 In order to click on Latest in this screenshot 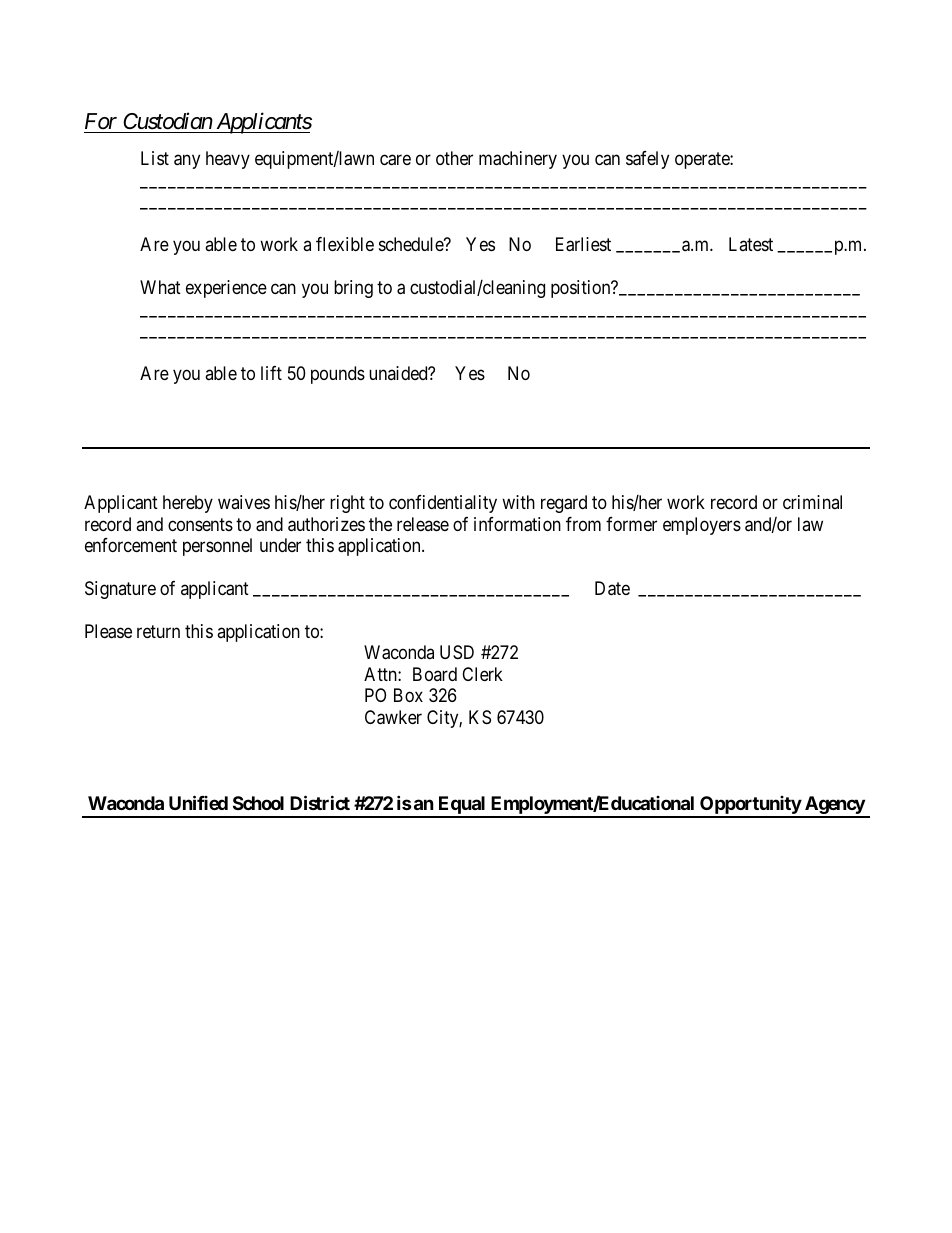, I will do `click(751, 244)`.
